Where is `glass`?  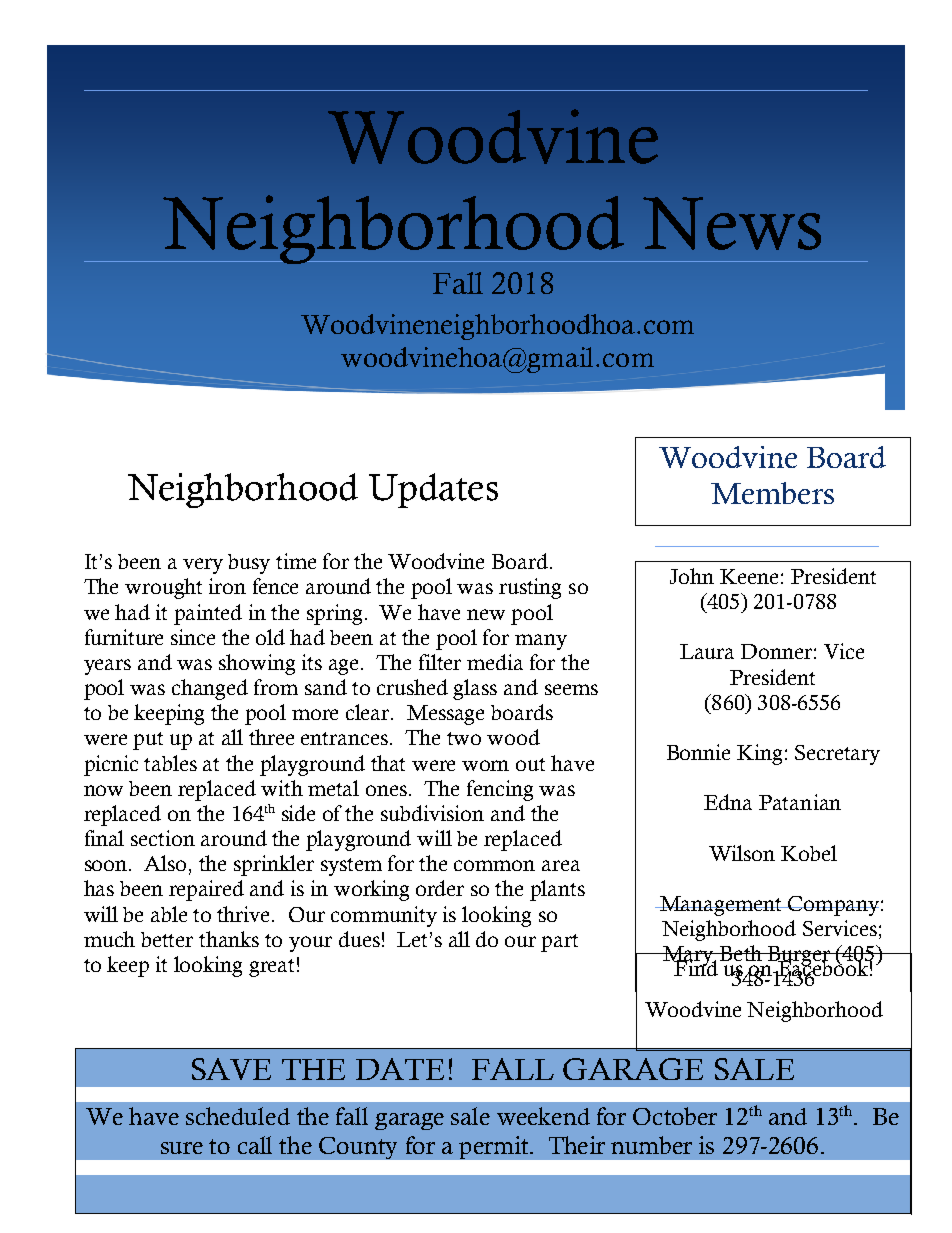 glass is located at coordinates (475, 689).
